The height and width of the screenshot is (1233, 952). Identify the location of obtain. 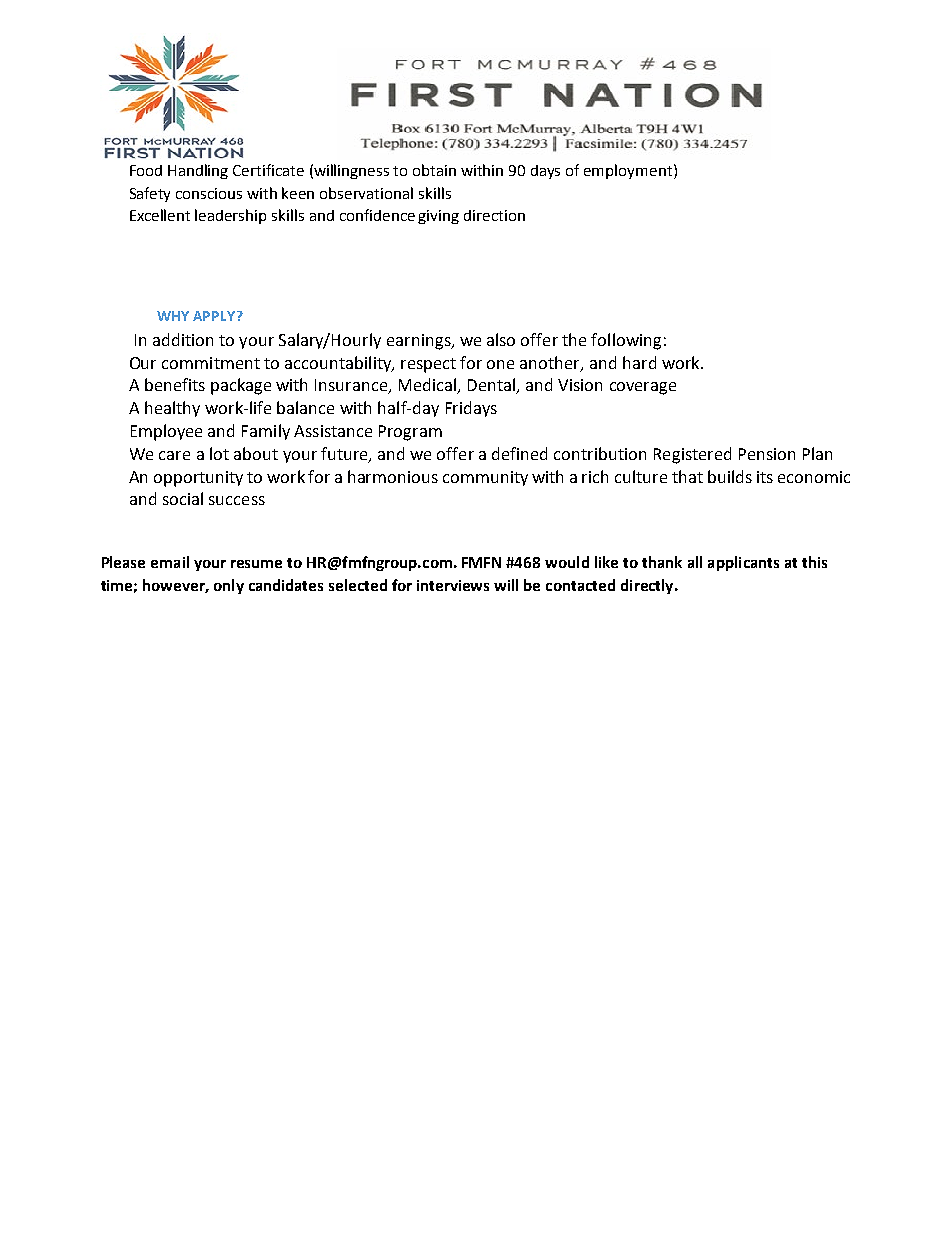
(434, 170).
